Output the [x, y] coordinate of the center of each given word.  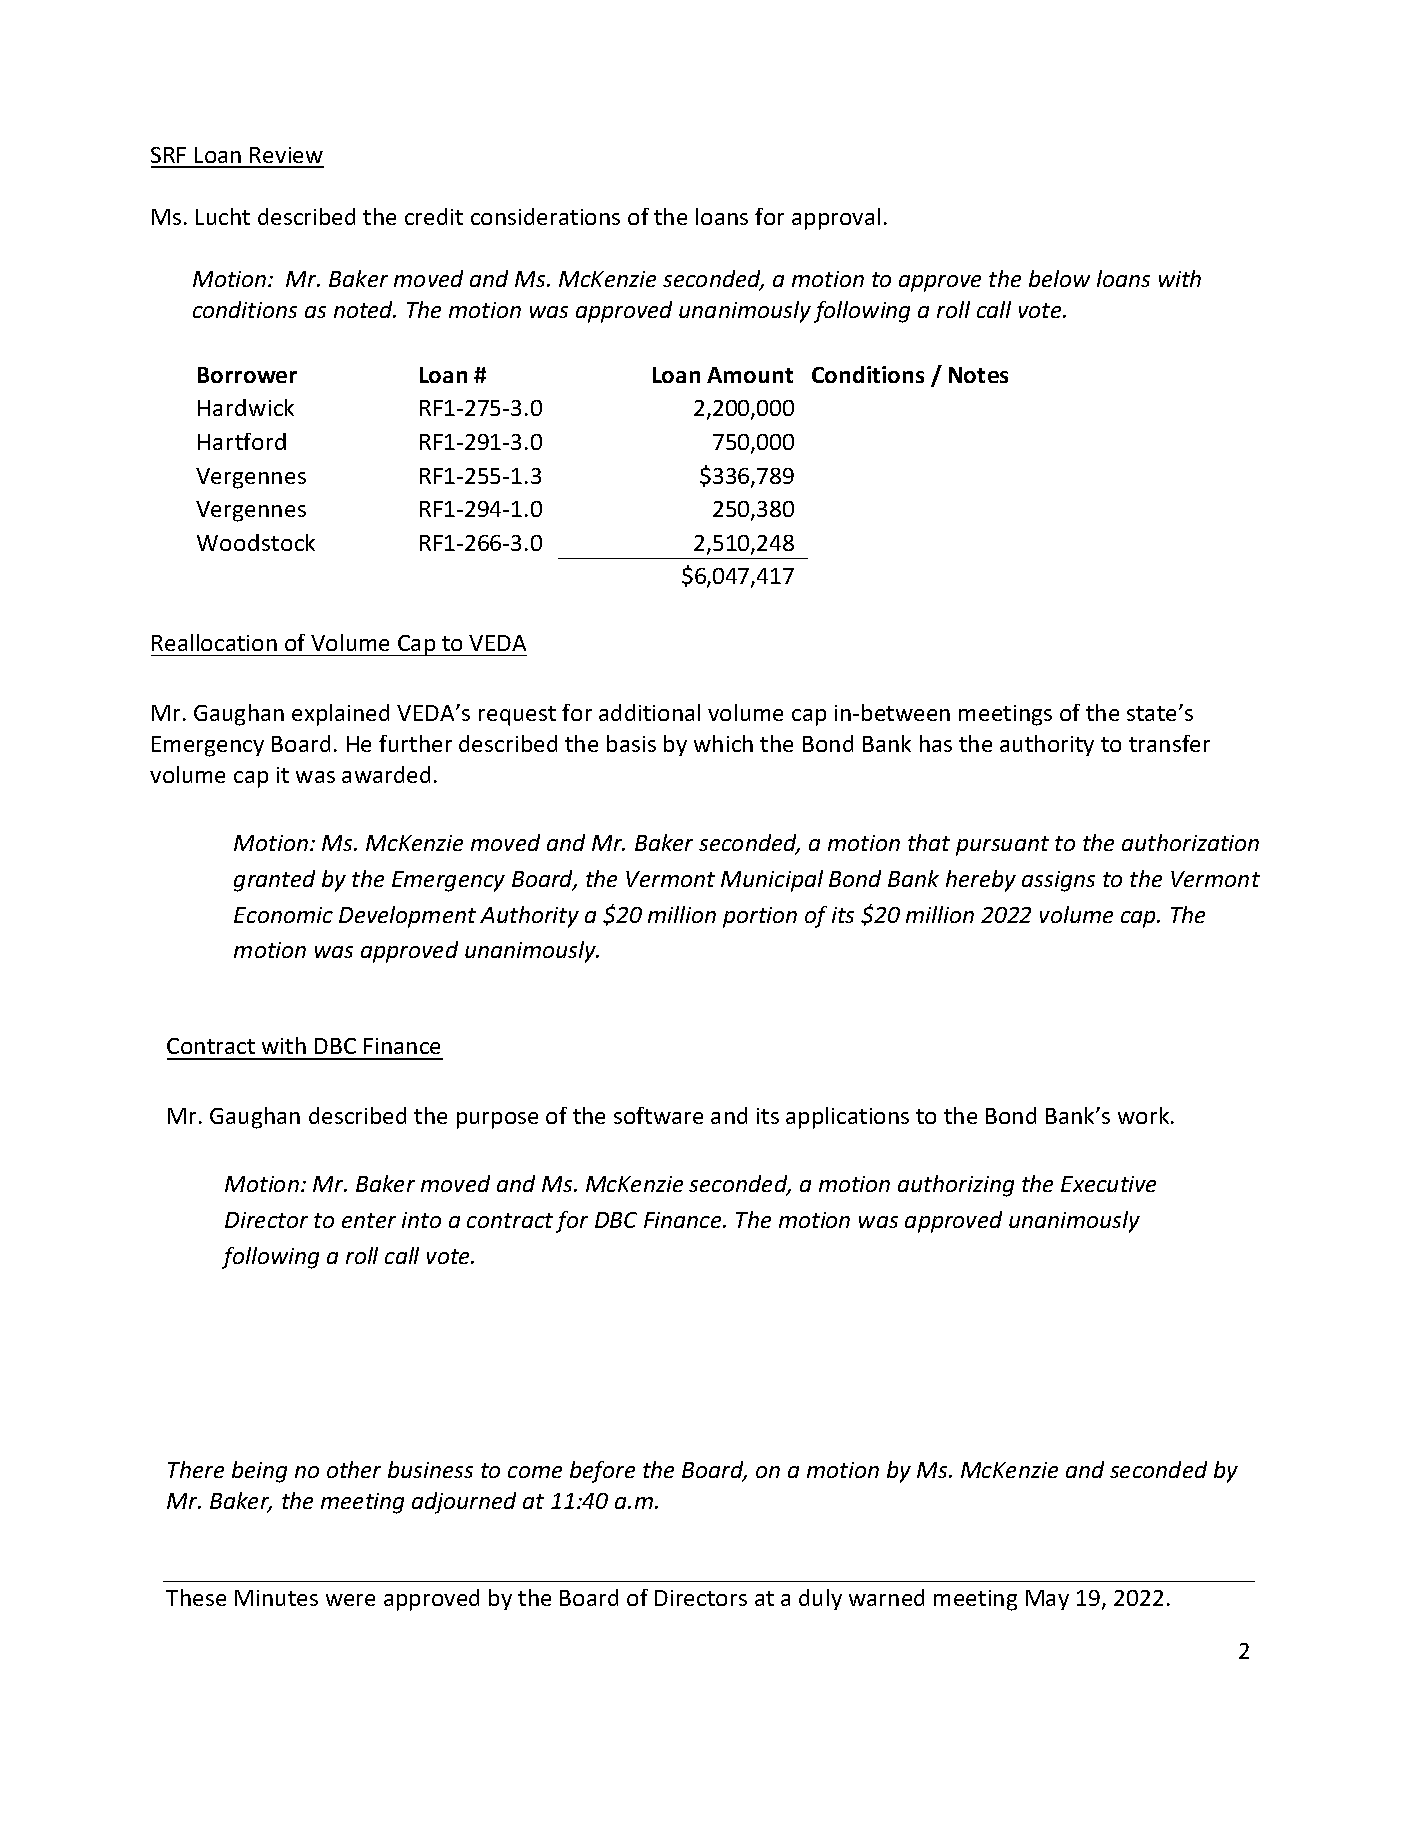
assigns [1058, 881]
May [1047, 1600]
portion [760, 917]
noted [365, 309]
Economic [283, 915]
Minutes [276, 1598]
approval [836, 219]
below [1059, 278]
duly [820, 1599]
